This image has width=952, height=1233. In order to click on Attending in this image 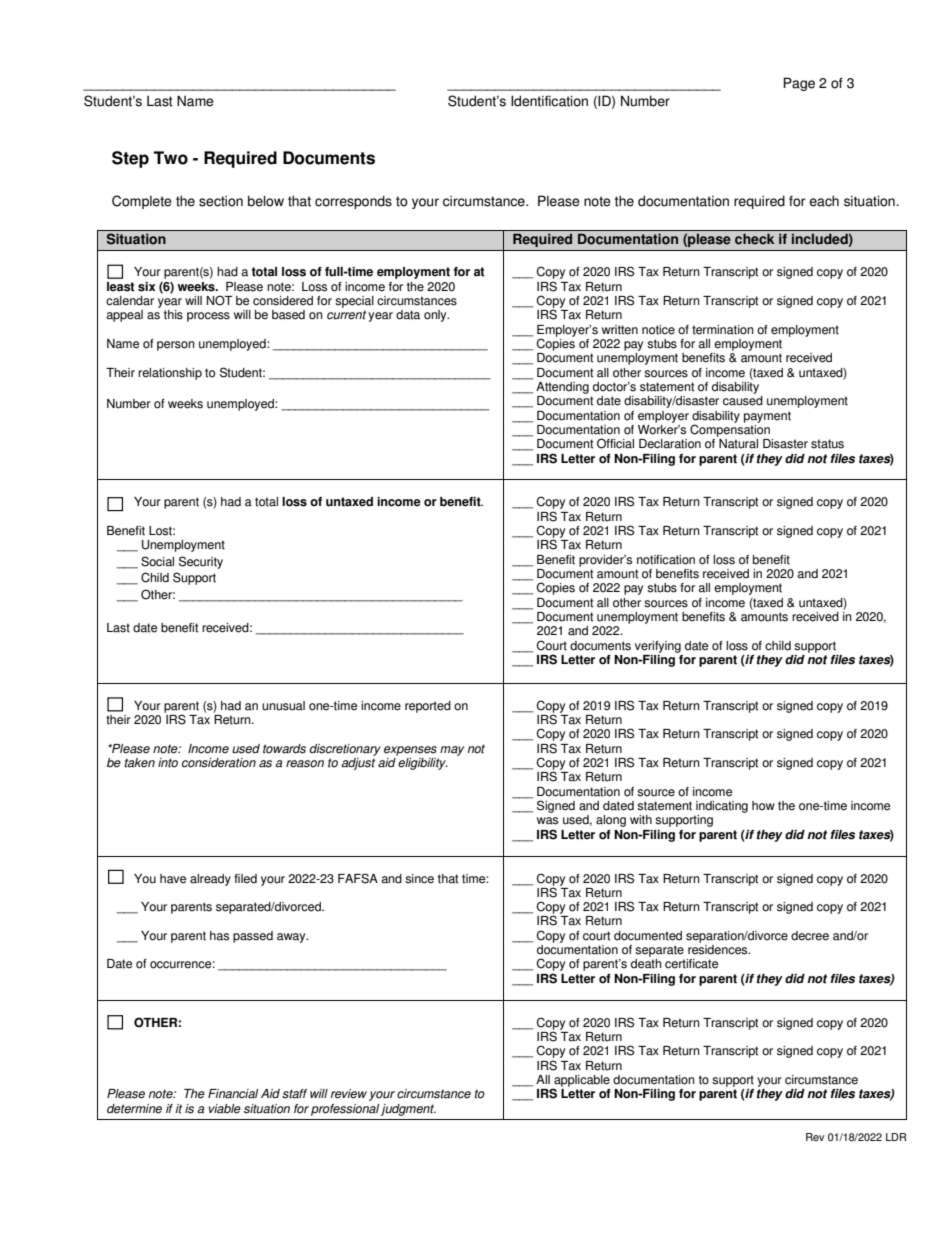, I will do `click(562, 388)`.
